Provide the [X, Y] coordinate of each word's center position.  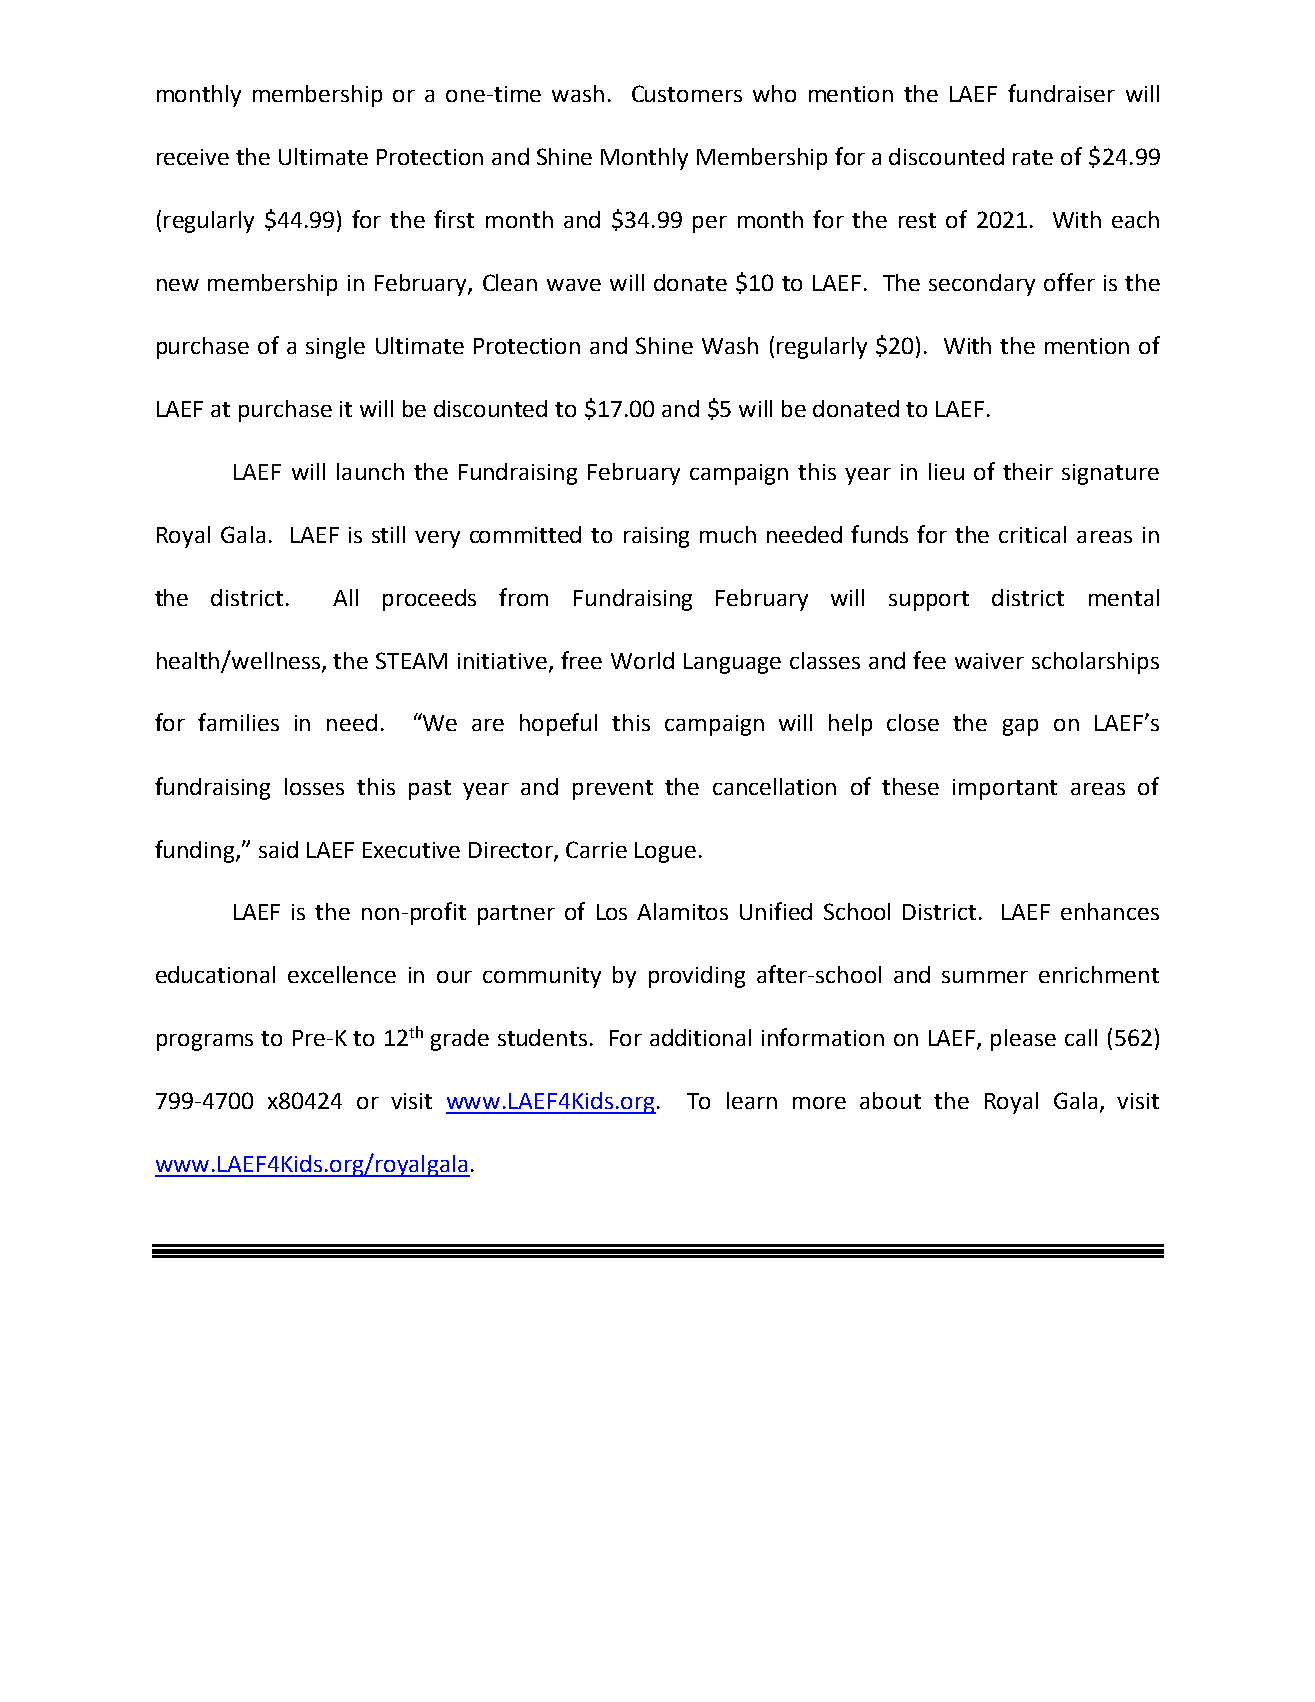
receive [193, 157]
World [642, 660]
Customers [687, 93]
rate [1033, 157]
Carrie [596, 849]
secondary [982, 285]
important [1005, 789]
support [929, 601]
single [335, 348]
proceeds [429, 600]
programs [205, 1042]
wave [574, 285]
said [278, 849]
